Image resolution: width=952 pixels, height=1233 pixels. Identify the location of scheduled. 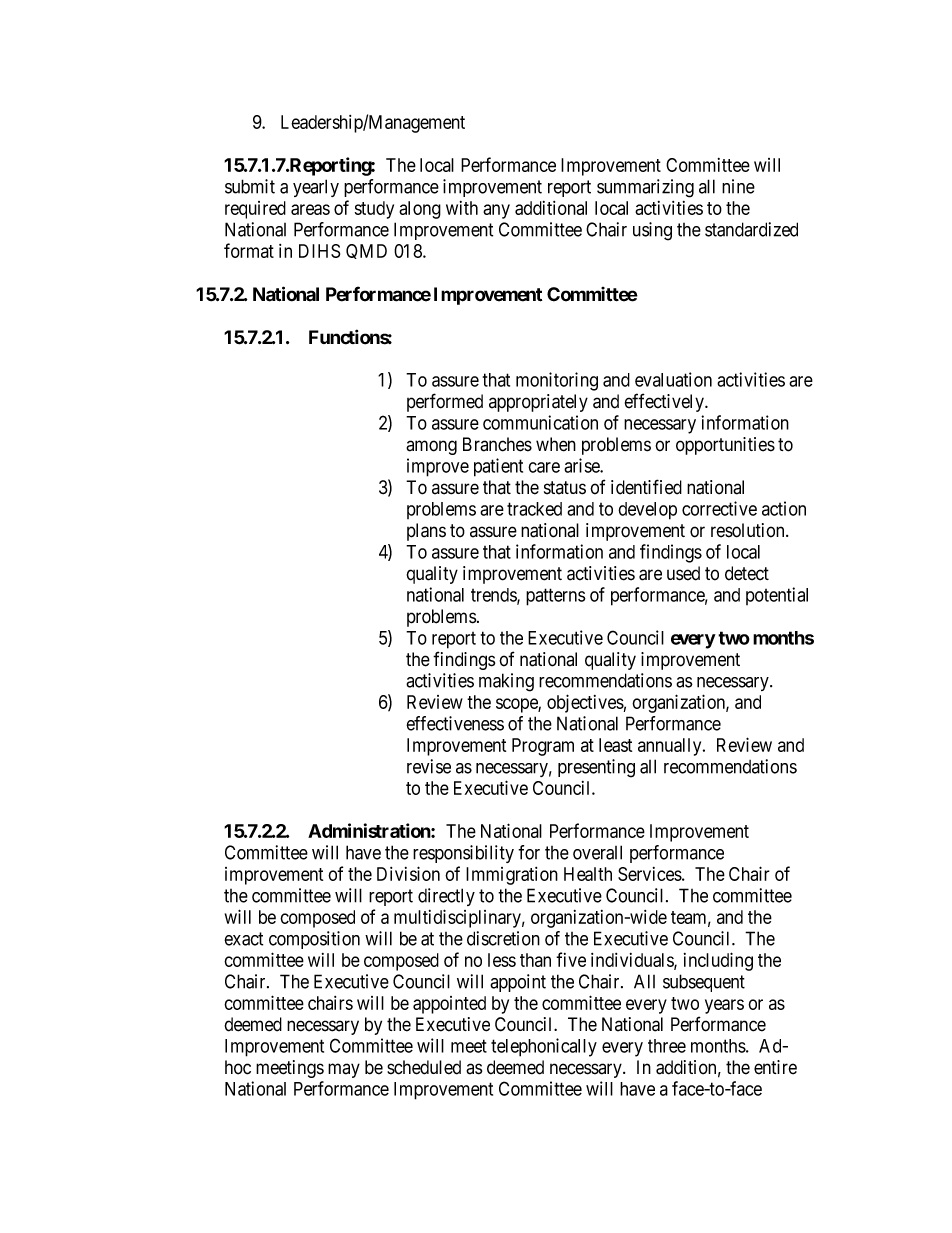
(424, 1067).
